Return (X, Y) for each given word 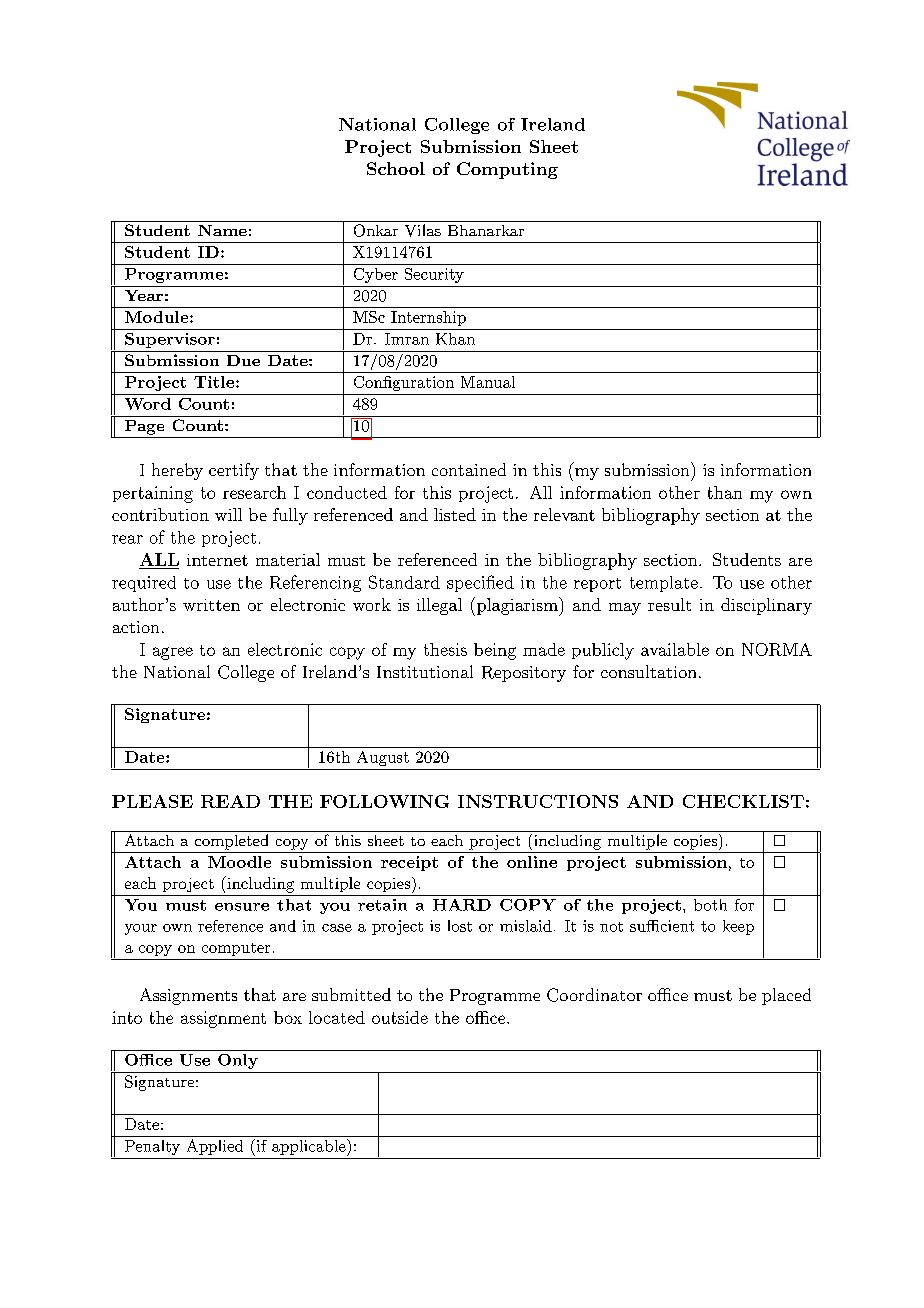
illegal (439, 606)
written (211, 605)
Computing (507, 170)
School (396, 168)
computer (236, 949)
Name (222, 230)
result (669, 604)
